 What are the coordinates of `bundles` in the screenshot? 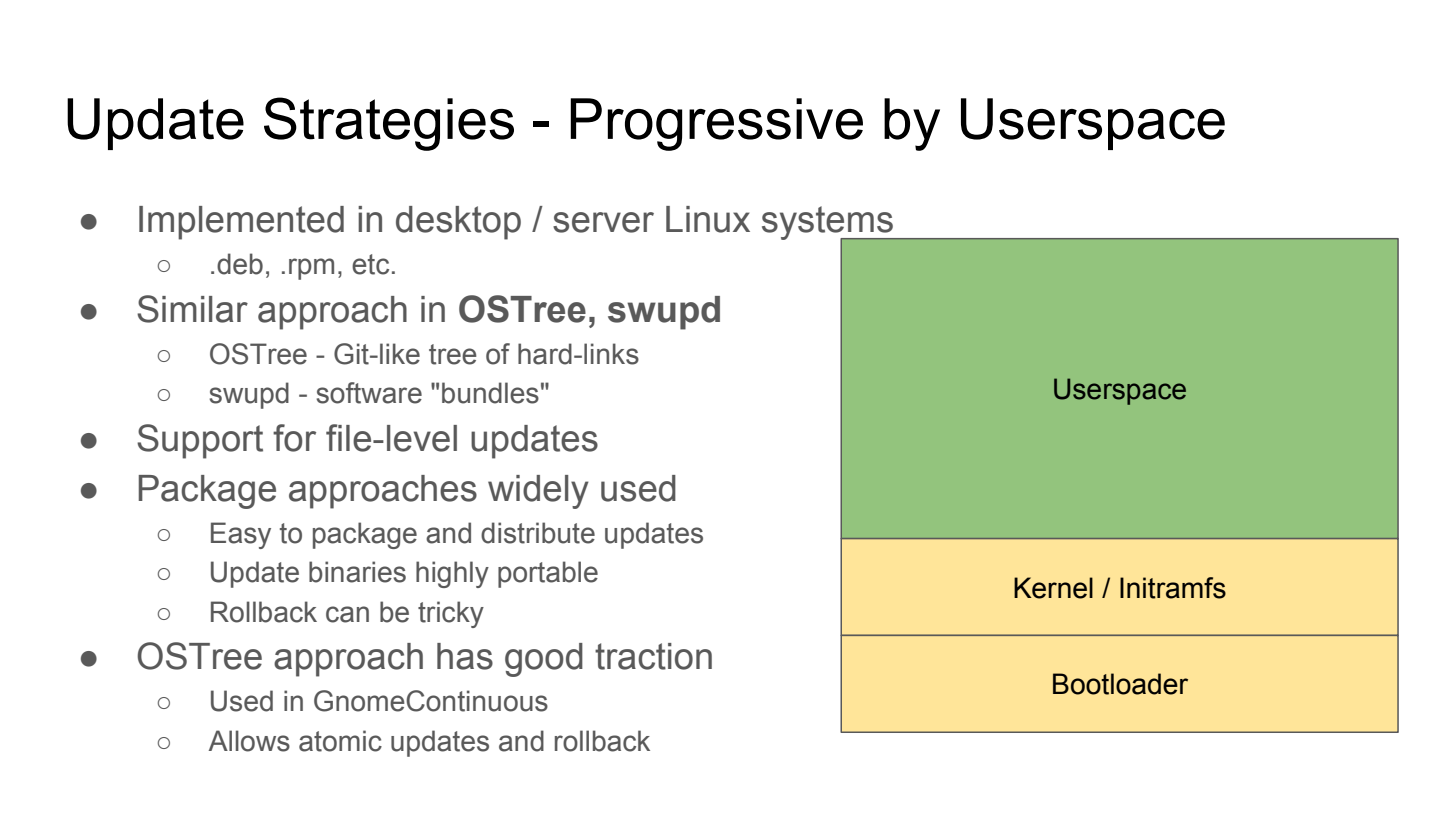 It's located at (490, 393).
